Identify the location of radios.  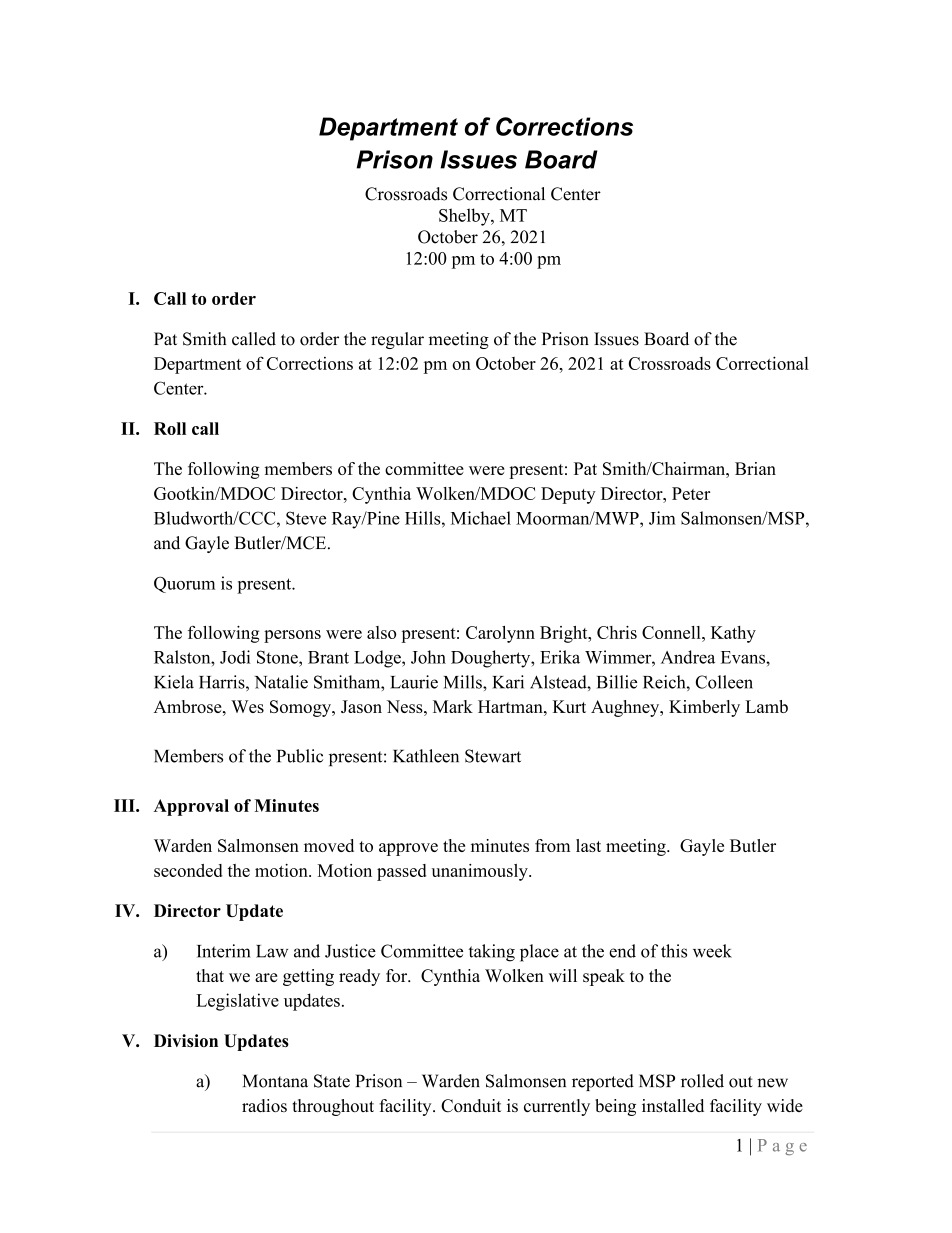
(264, 1105).
